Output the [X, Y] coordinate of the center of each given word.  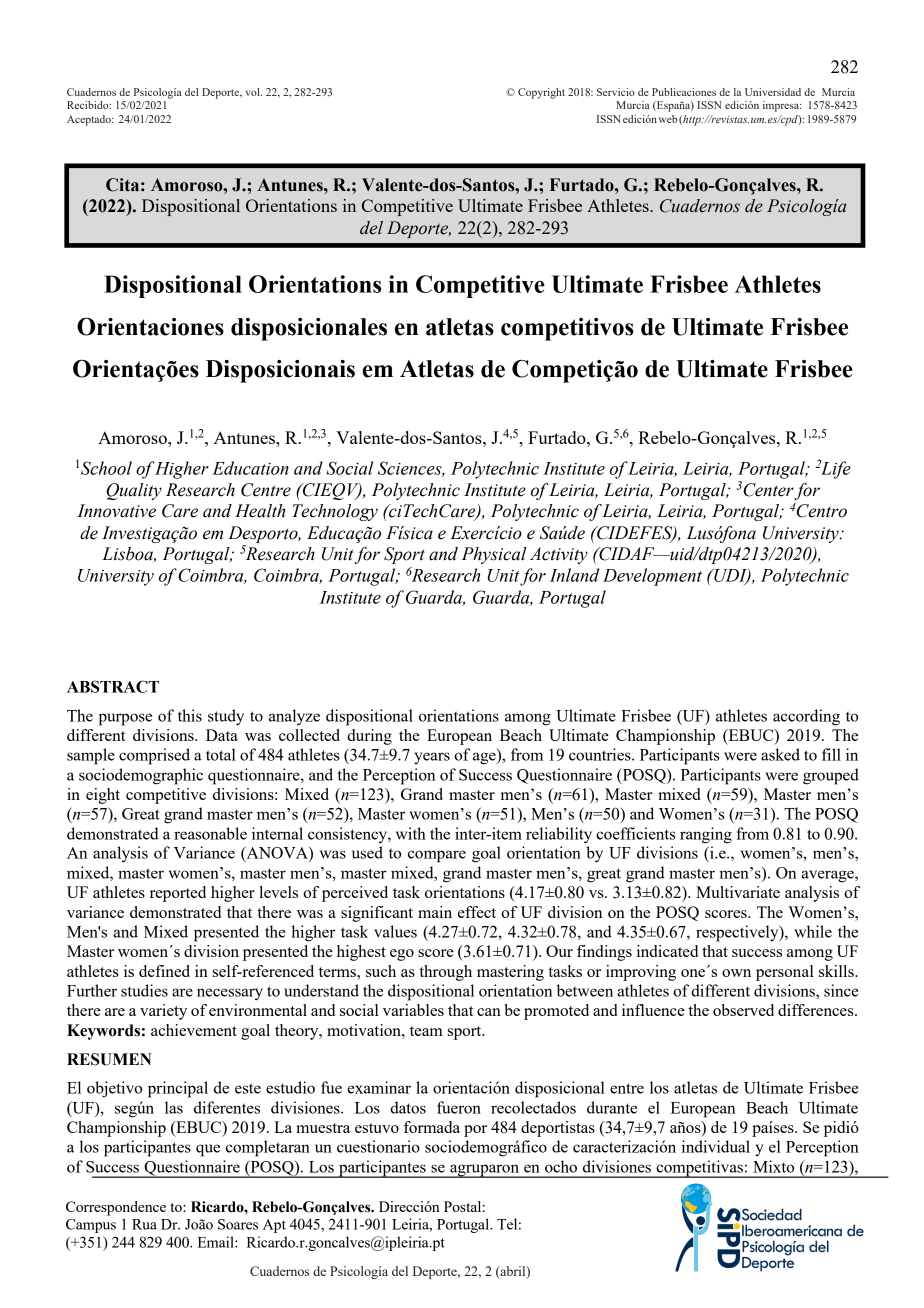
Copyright [541, 93]
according [806, 717]
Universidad [773, 92]
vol [254, 92]
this [190, 715]
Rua [144, 1224]
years [432, 758]
